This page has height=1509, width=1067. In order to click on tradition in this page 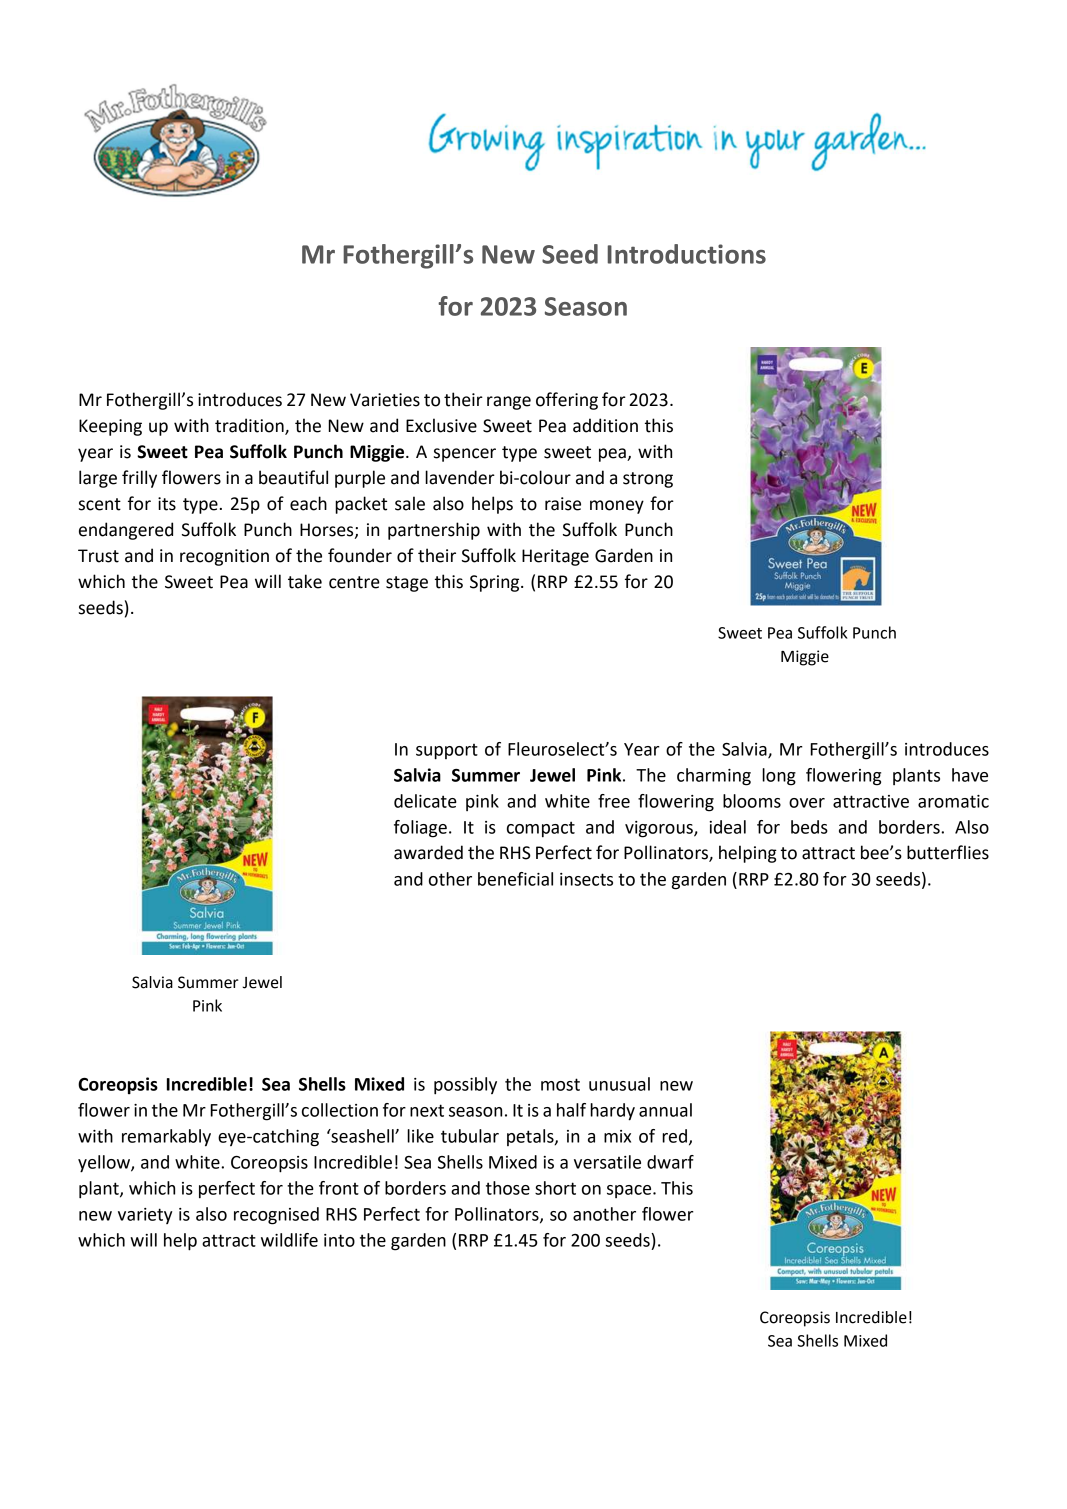, I will do `click(250, 426)`.
